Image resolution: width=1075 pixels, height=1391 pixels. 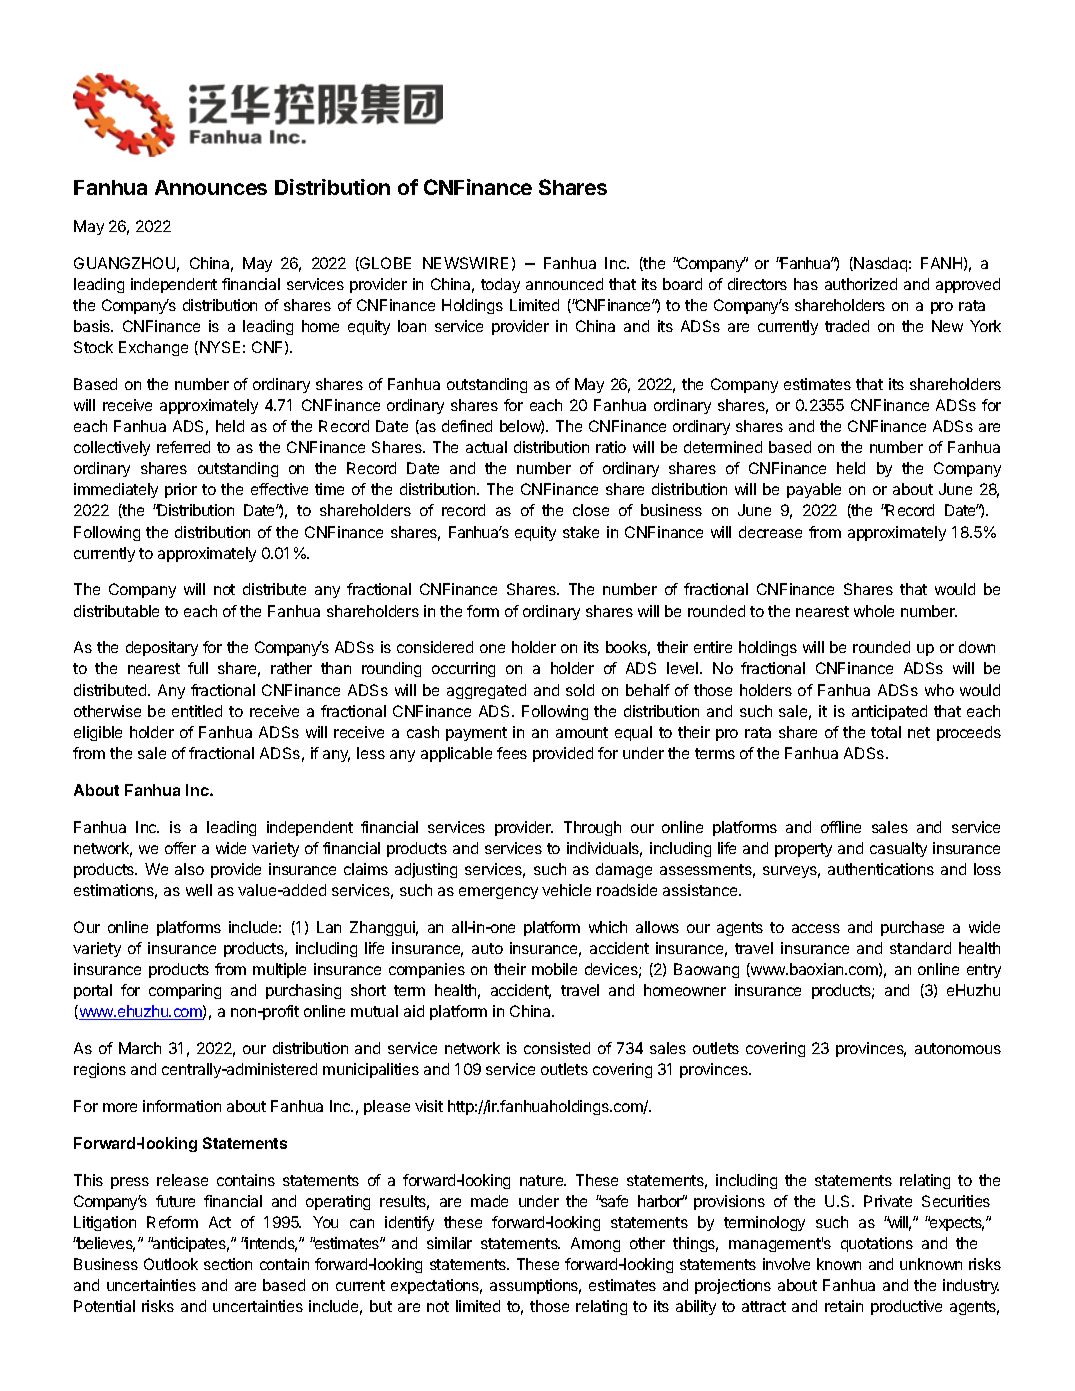 I want to click on payable, so click(x=814, y=490).
